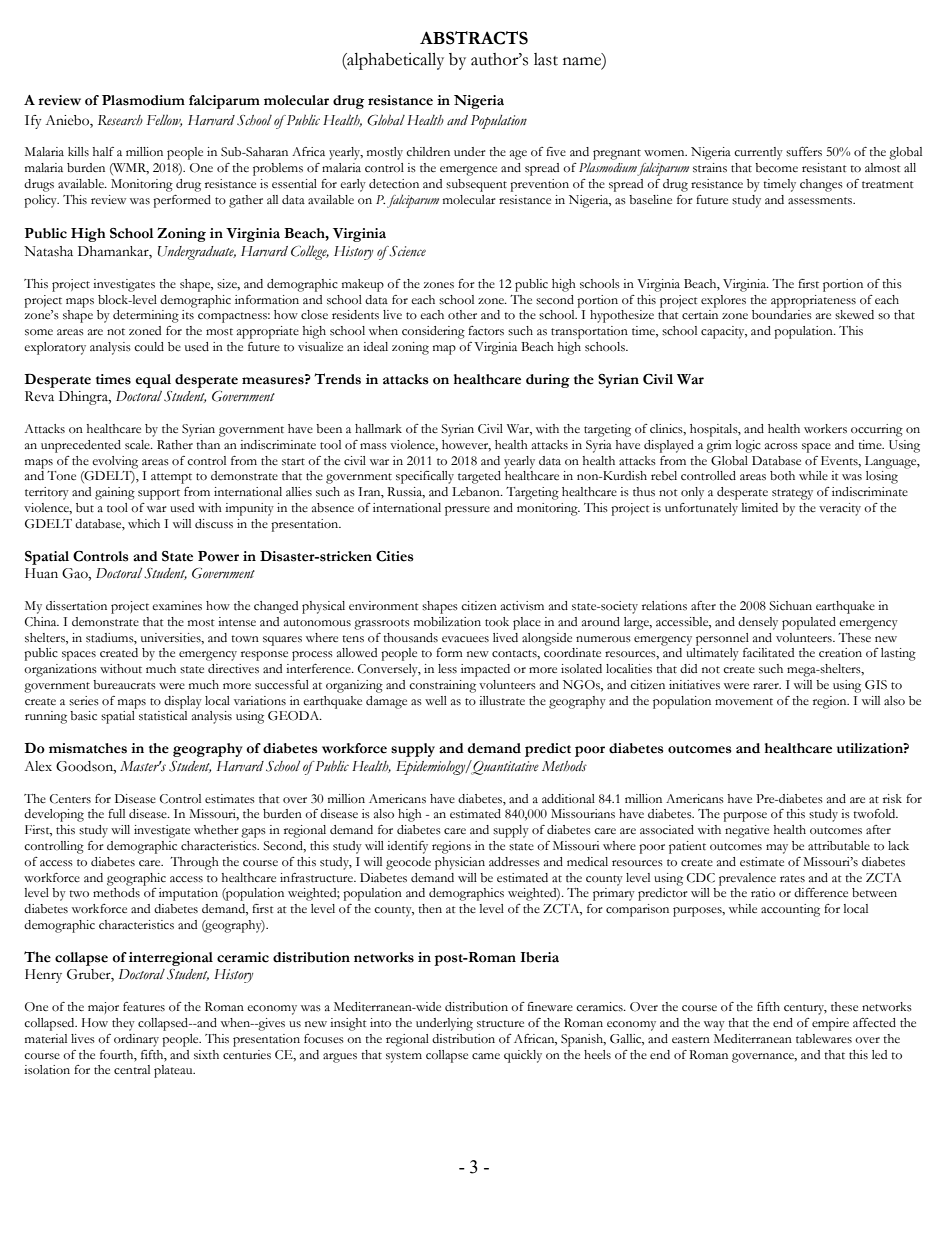 The width and height of the screenshot is (952, 1233). Describe the element at coordinates (804, 152) in the screenshot. I see `suffers` at that location.
